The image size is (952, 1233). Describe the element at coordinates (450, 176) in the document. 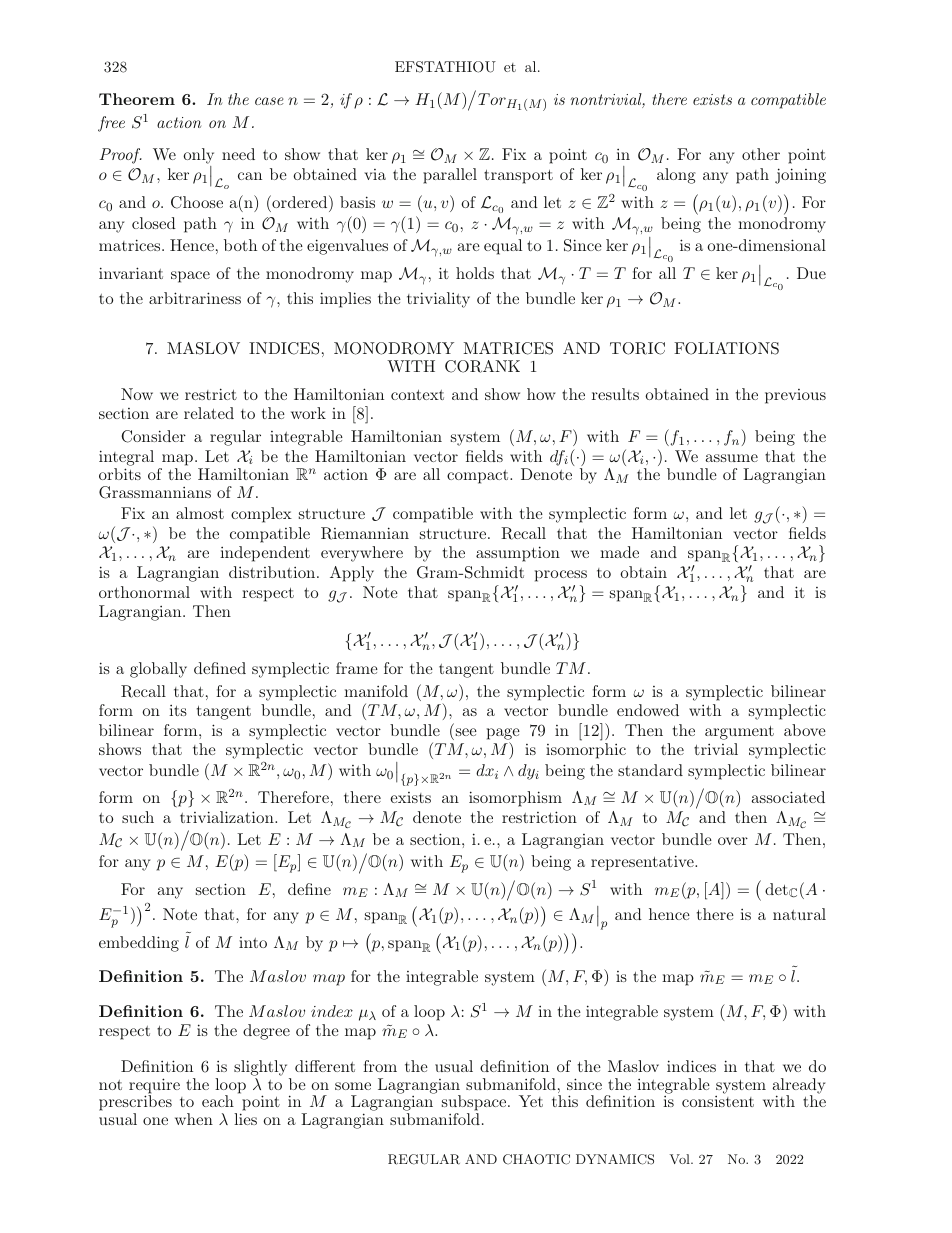

I see `parallel` at that location.
